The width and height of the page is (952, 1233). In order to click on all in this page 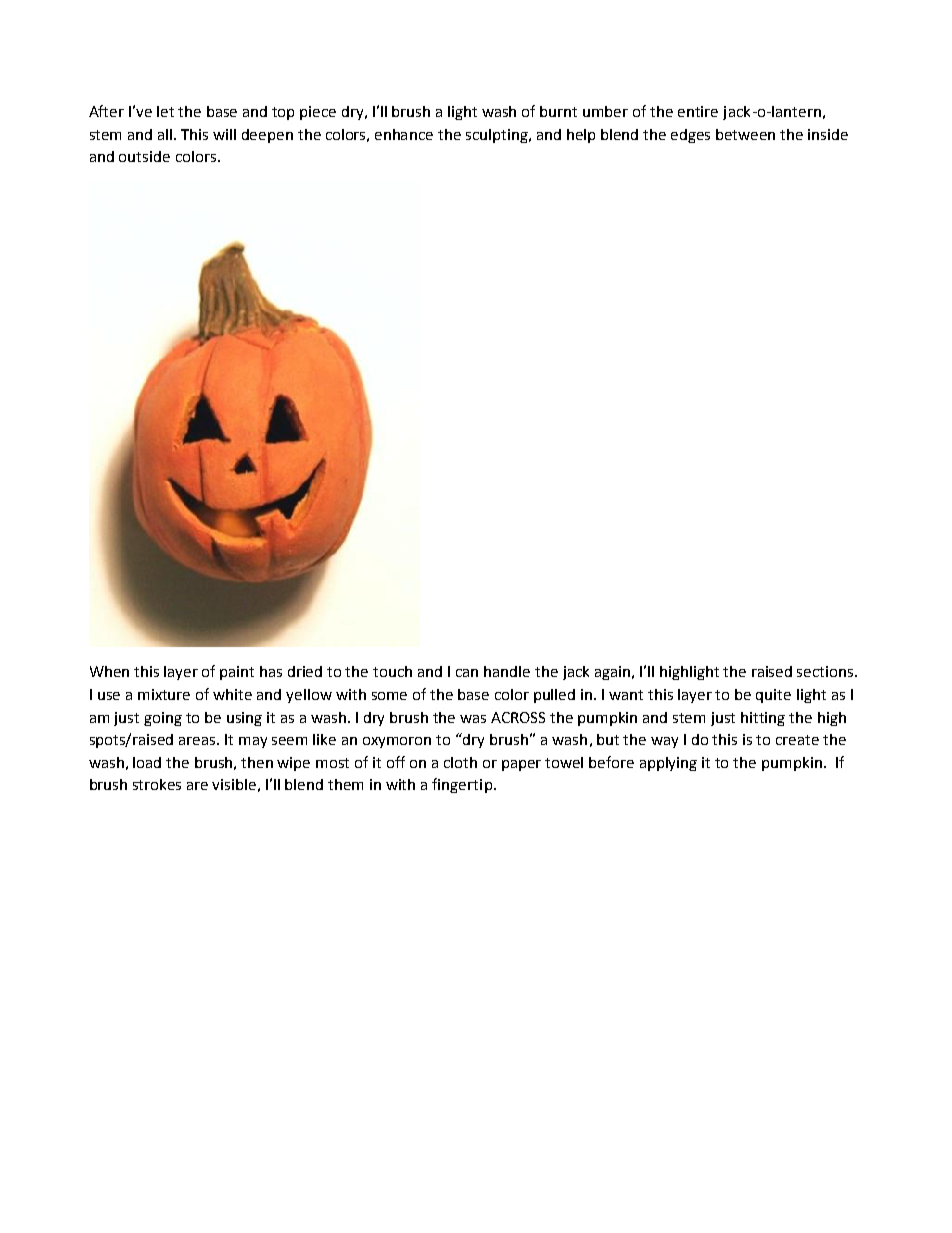, I will do `click(166, 134)`.
